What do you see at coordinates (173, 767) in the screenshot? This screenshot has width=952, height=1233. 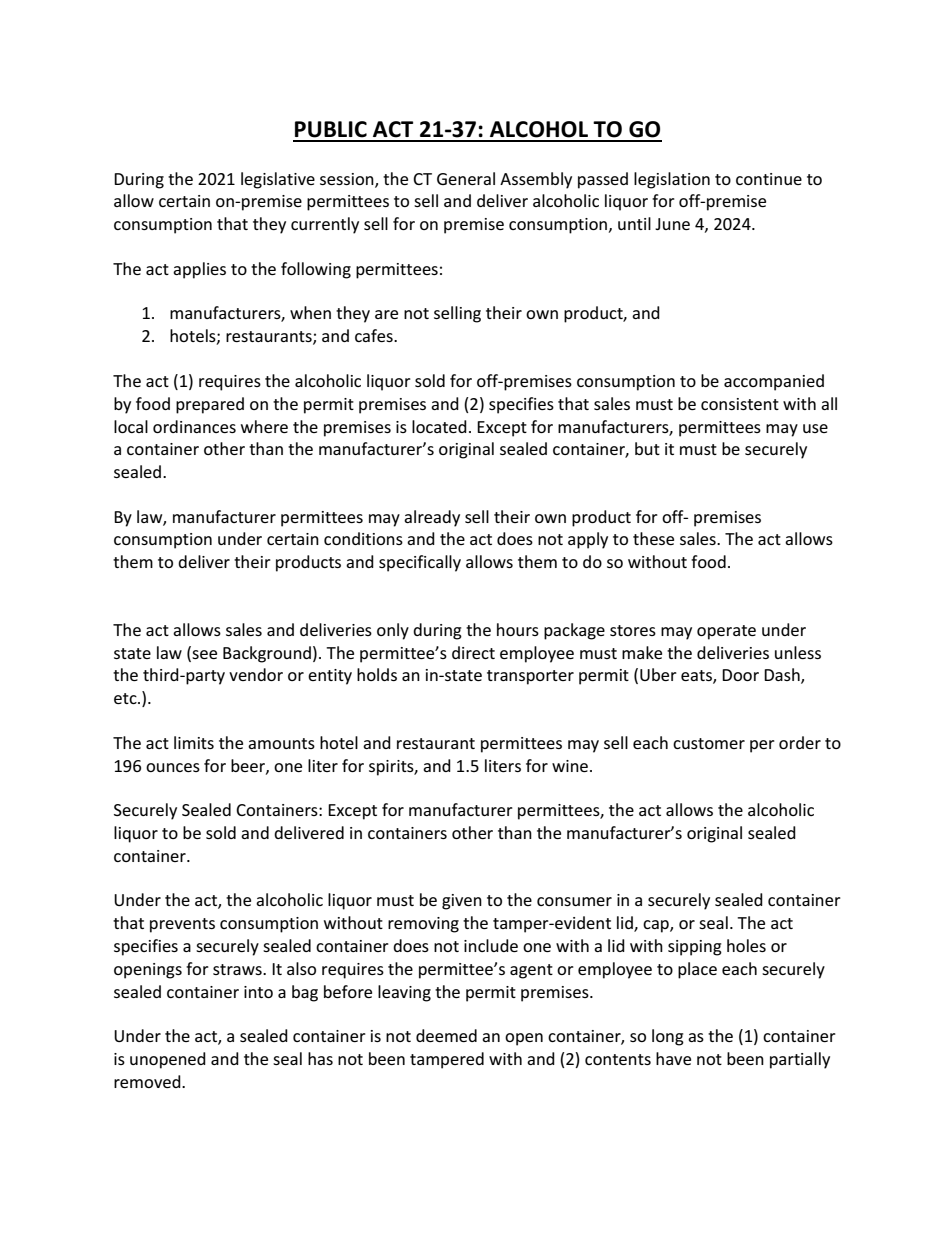 I see `ounces` at bounding box center [173, 767].
